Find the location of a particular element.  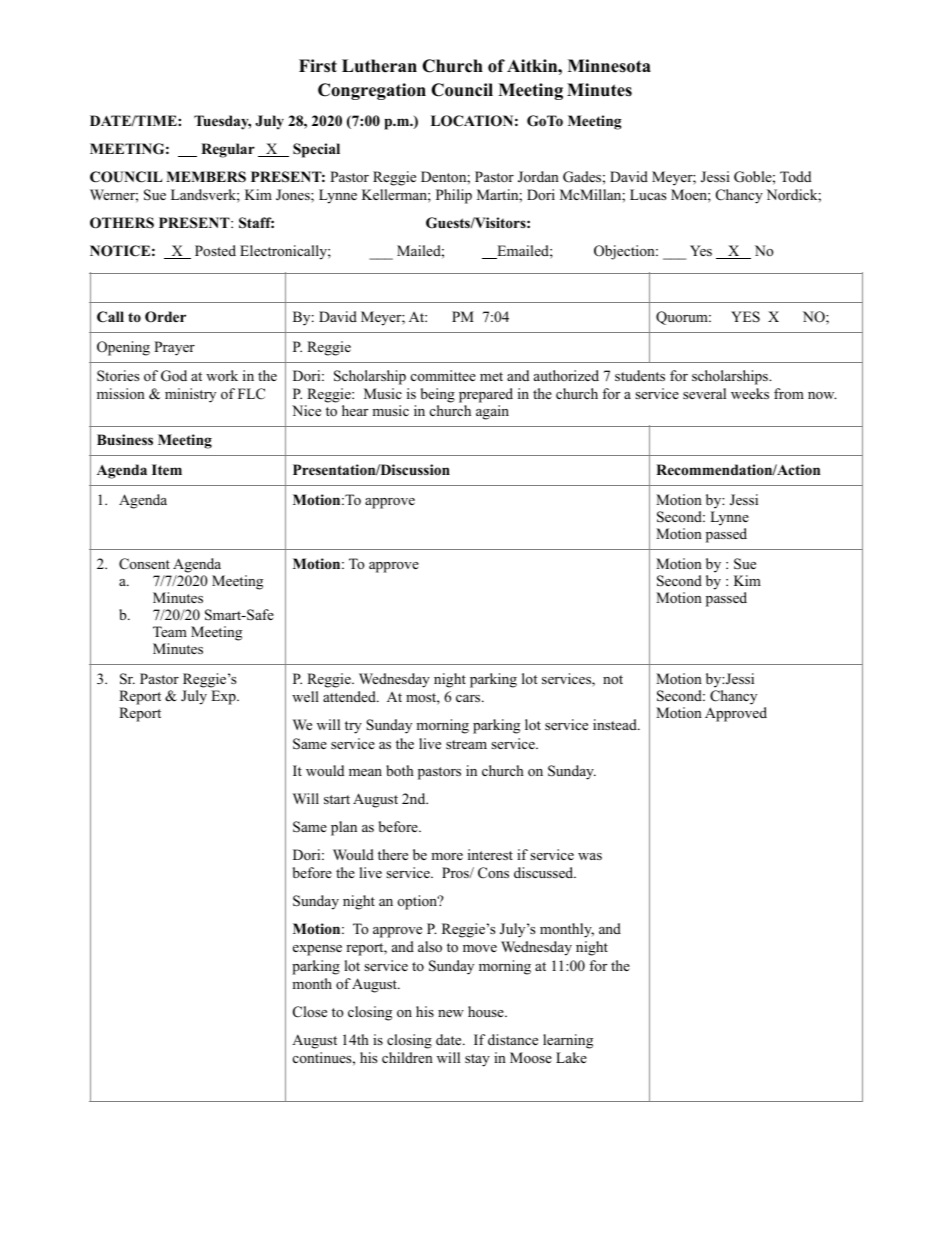

Close is located at coordinates (310, 1012).
